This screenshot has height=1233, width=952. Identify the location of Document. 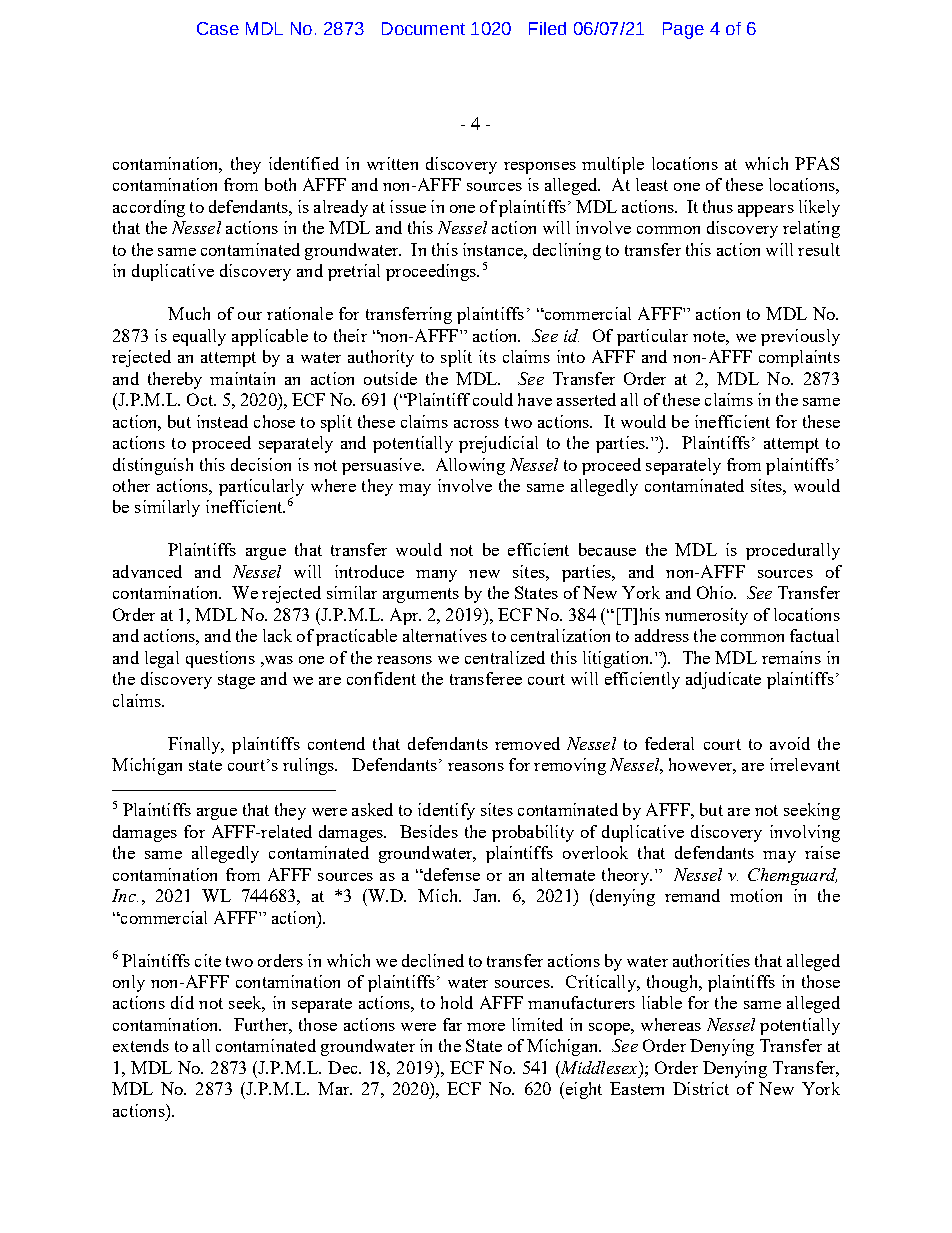
(423, 28).
